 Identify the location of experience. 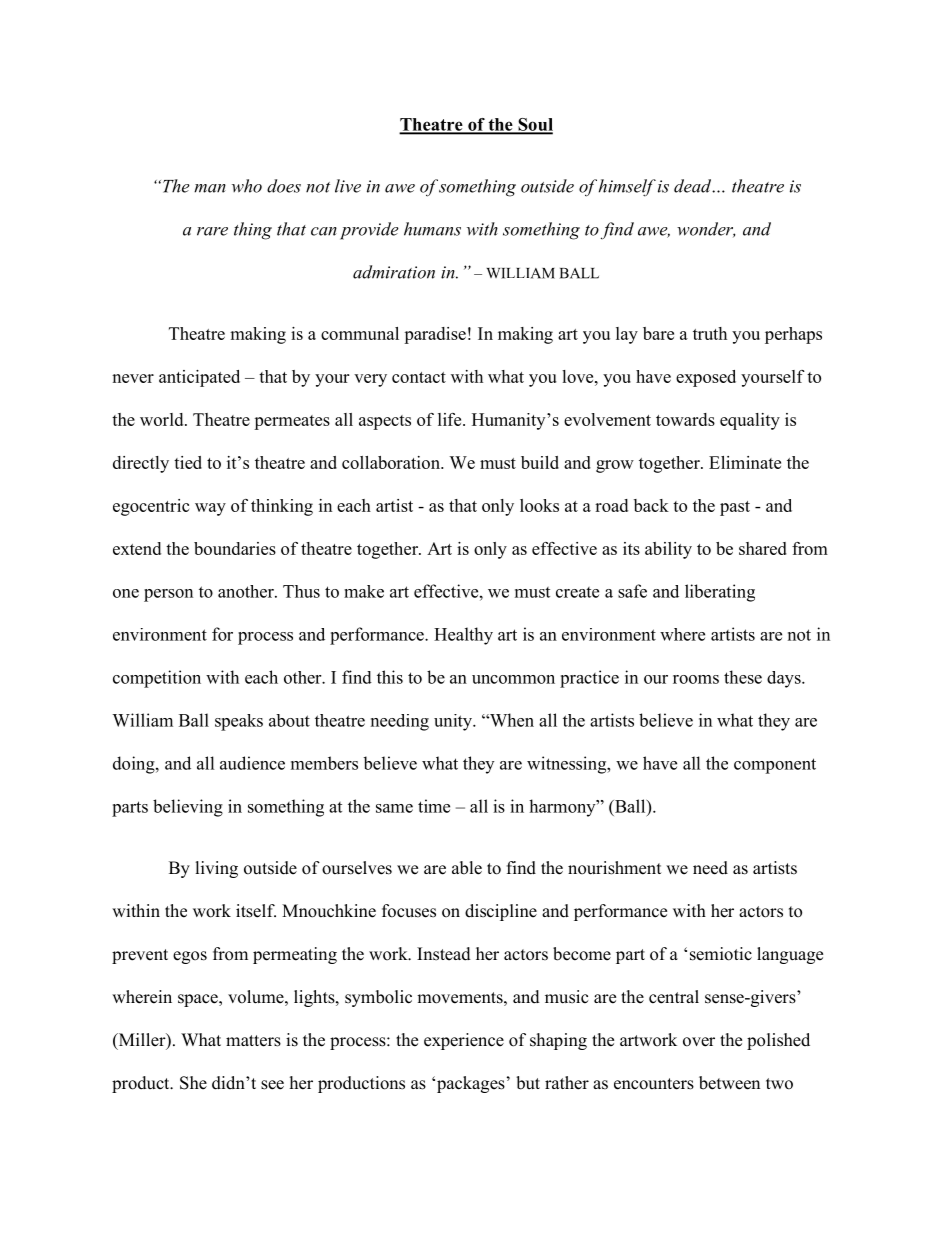
(464, 1041).
